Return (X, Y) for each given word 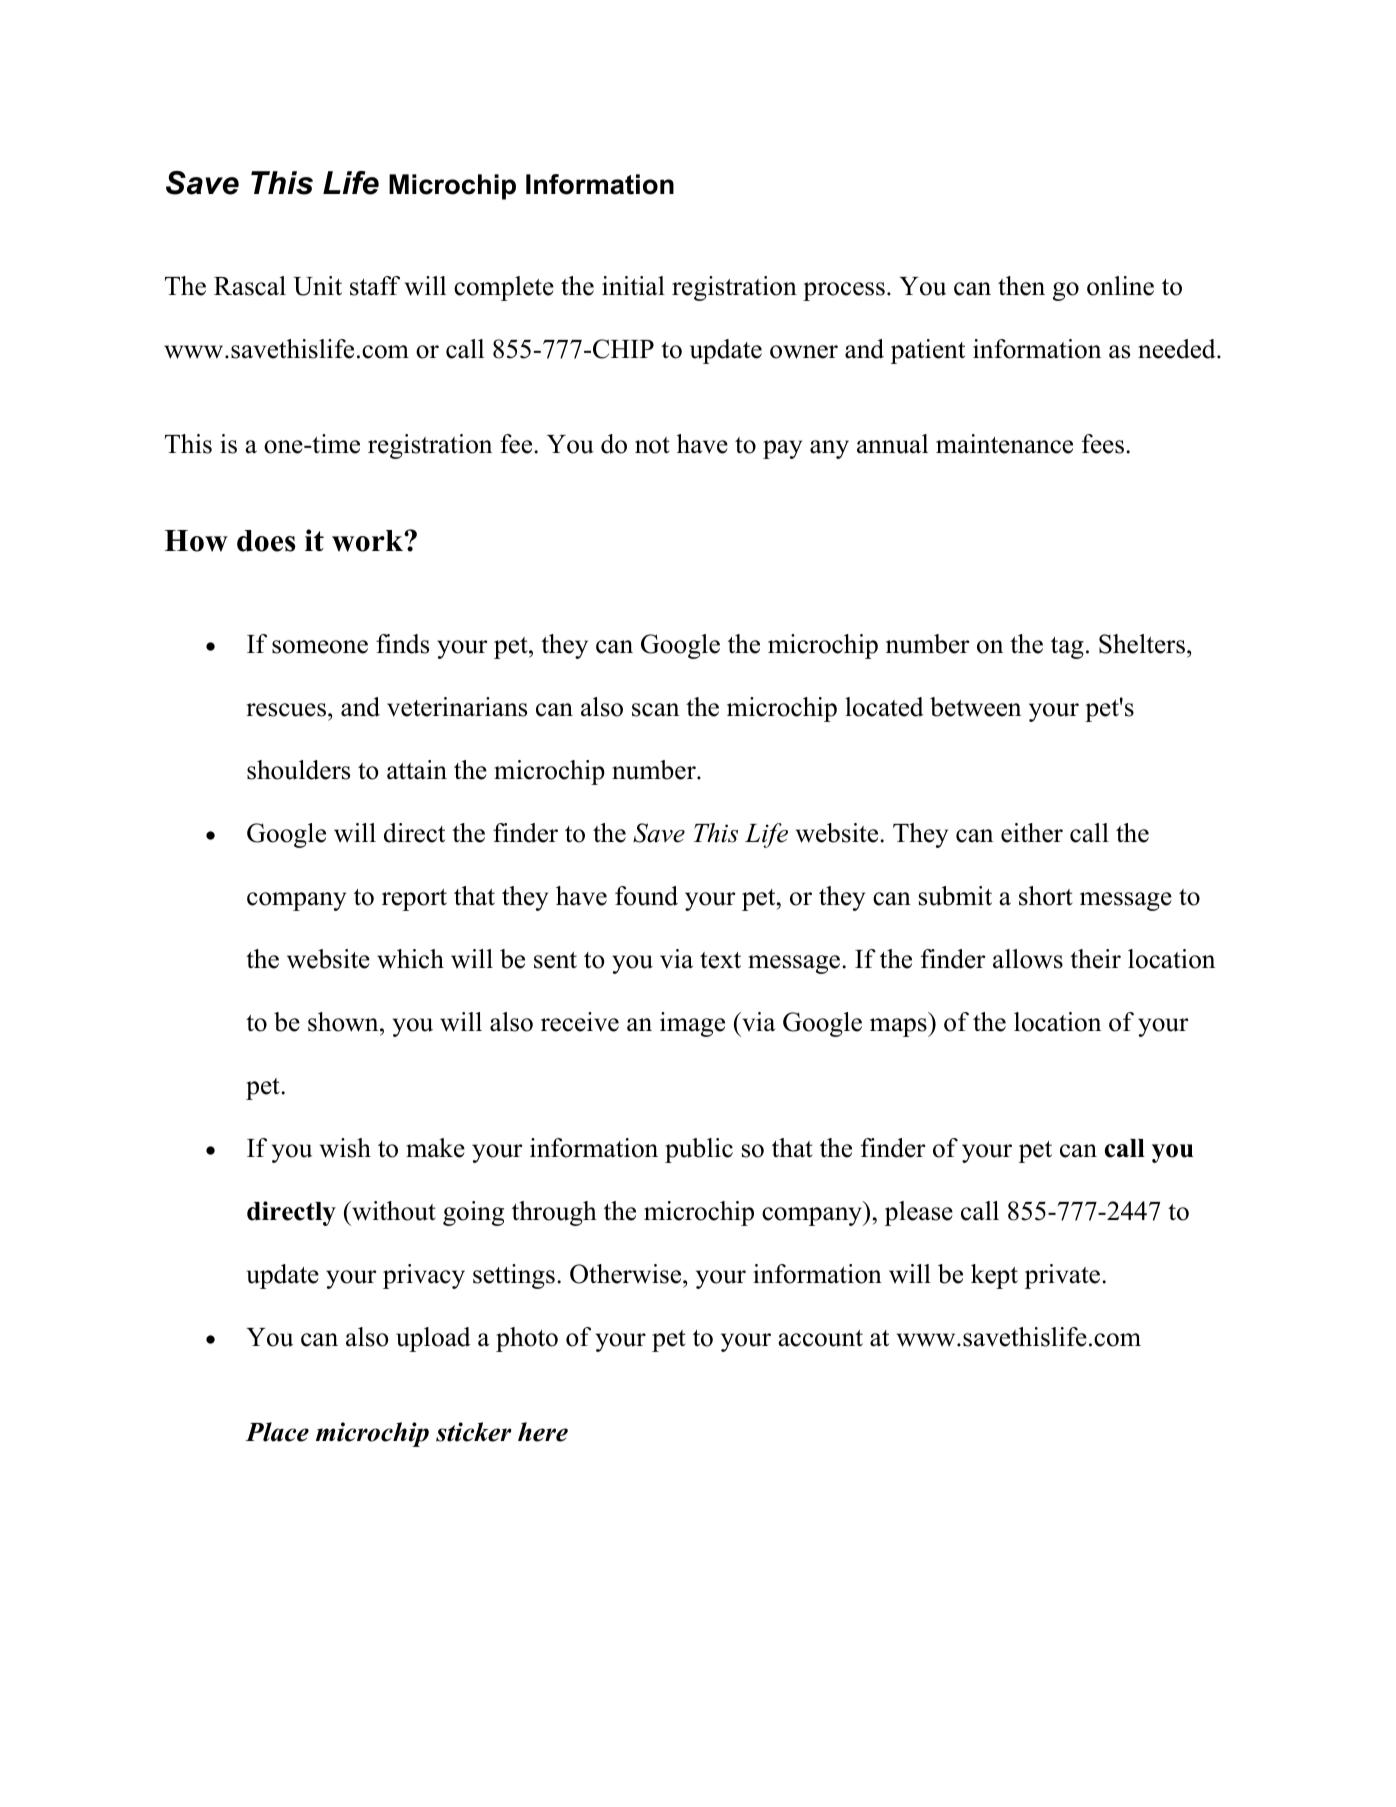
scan (655, 710)
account (820, 1338)
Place (277, 1432)
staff (375, 286)
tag (1067, 648)
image (692, 1024)
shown (344, 1022)
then (1021, 286)
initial (633, 286)
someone (320, 647)
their (1095, 959)
